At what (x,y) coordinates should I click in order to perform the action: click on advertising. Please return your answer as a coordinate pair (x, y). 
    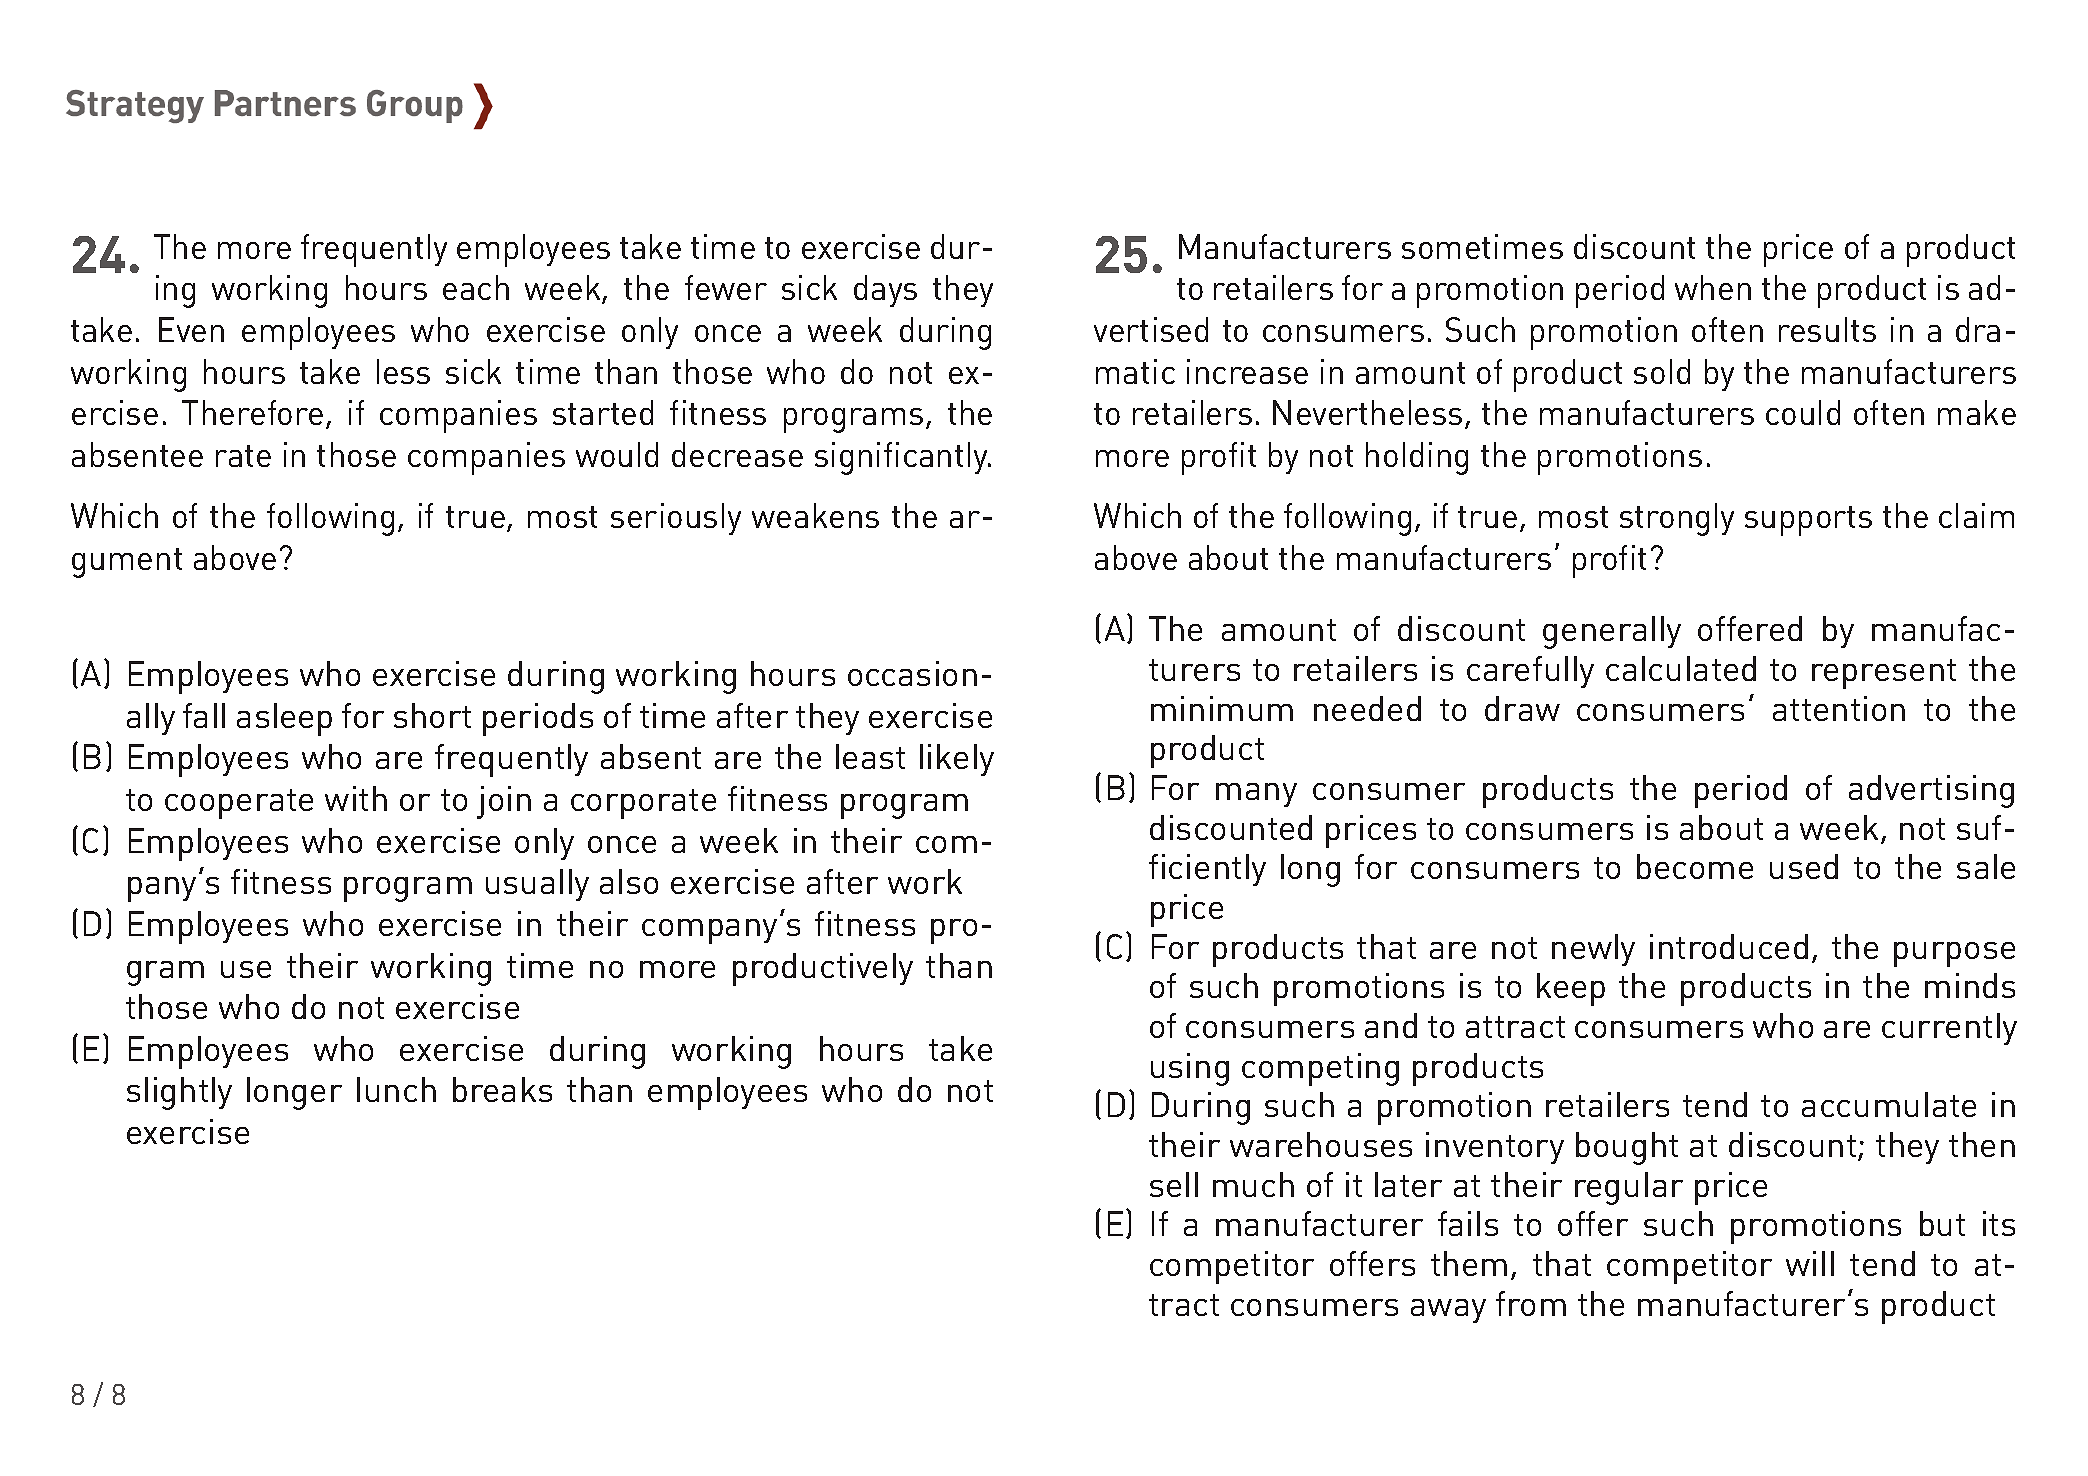
    Looking at the image, I should click on (1931, 791).
